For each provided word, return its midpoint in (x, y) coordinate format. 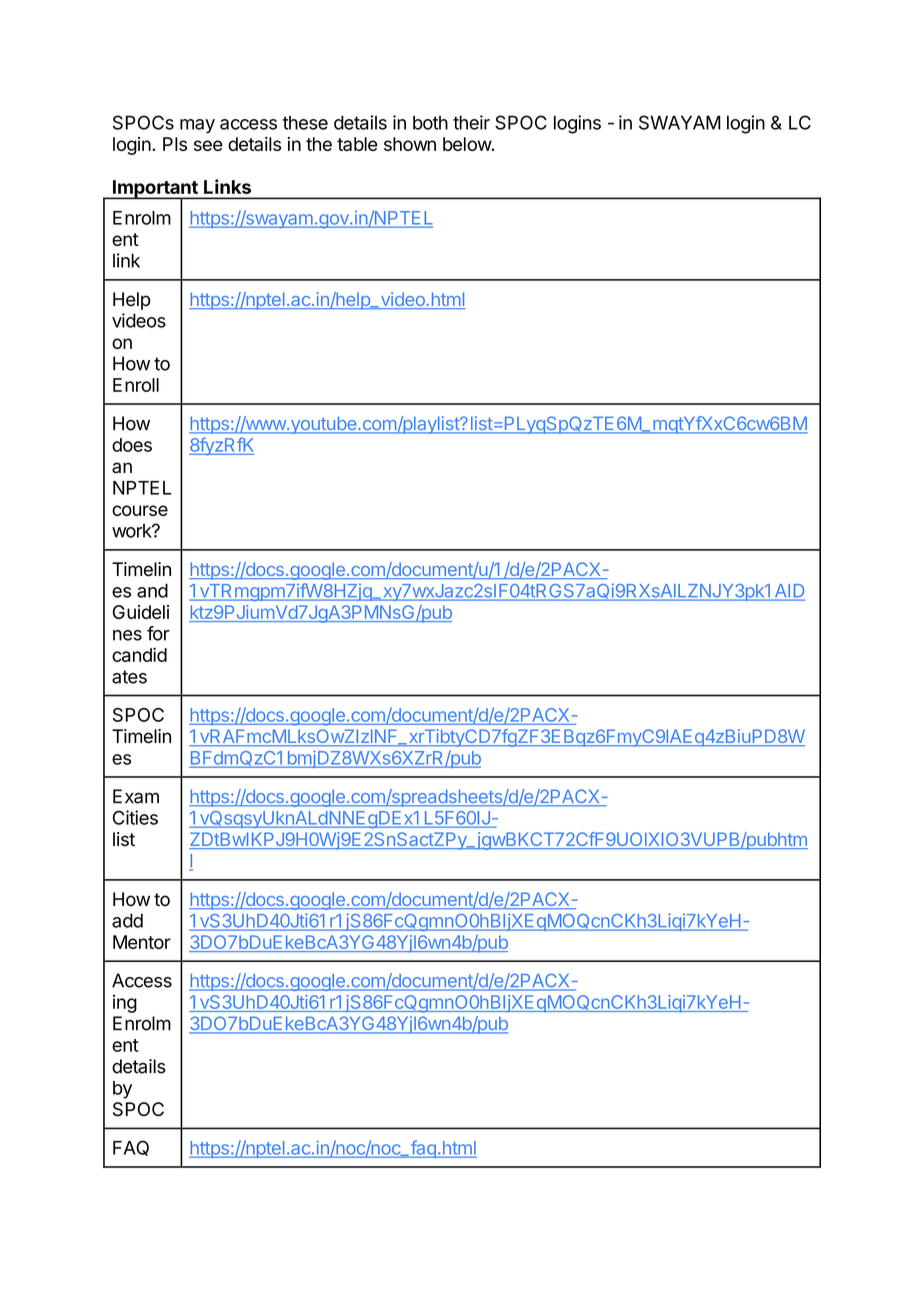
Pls (175, 144)
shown (410, 144)
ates (129, 677)
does (132, 445)
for (158, 633)
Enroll (136, 385)
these (305, 123)
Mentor (142, 942)
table (357, 144)
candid (139, 654)
